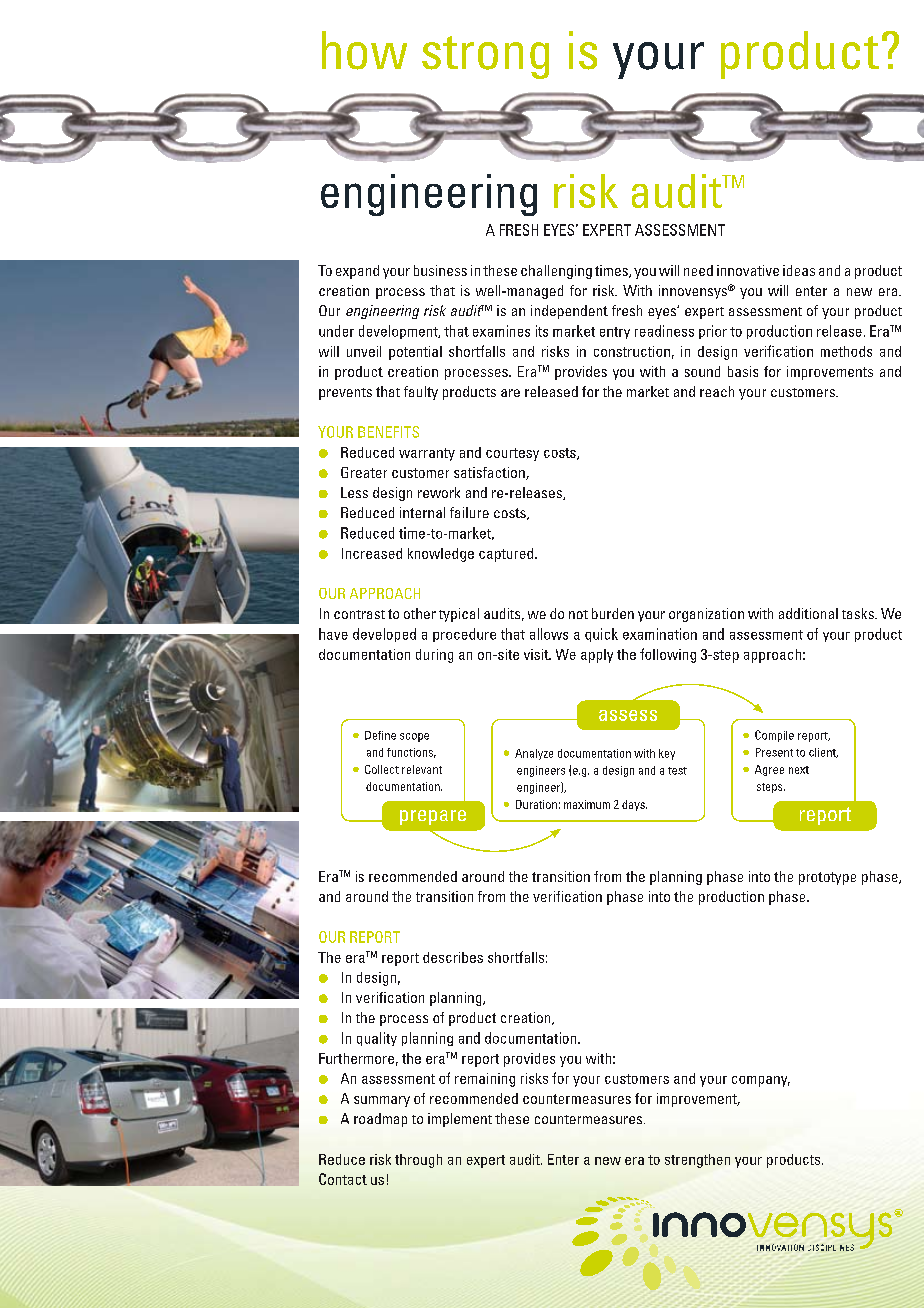 This page has height=1308, width=924. I want to click on strengthen, so click(697, 1161).
